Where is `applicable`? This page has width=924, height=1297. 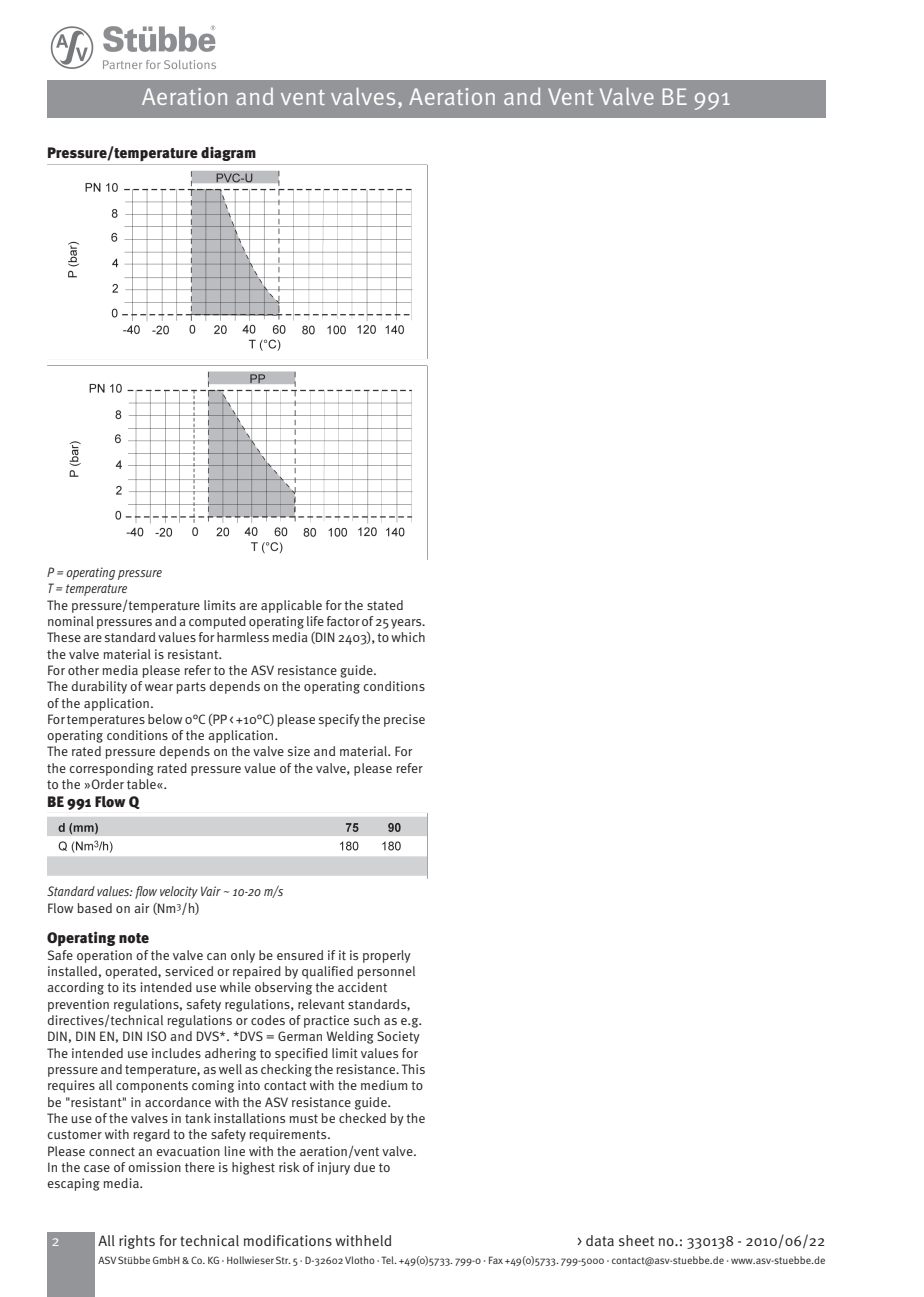
applicable is located at coordinates (291, 606).
